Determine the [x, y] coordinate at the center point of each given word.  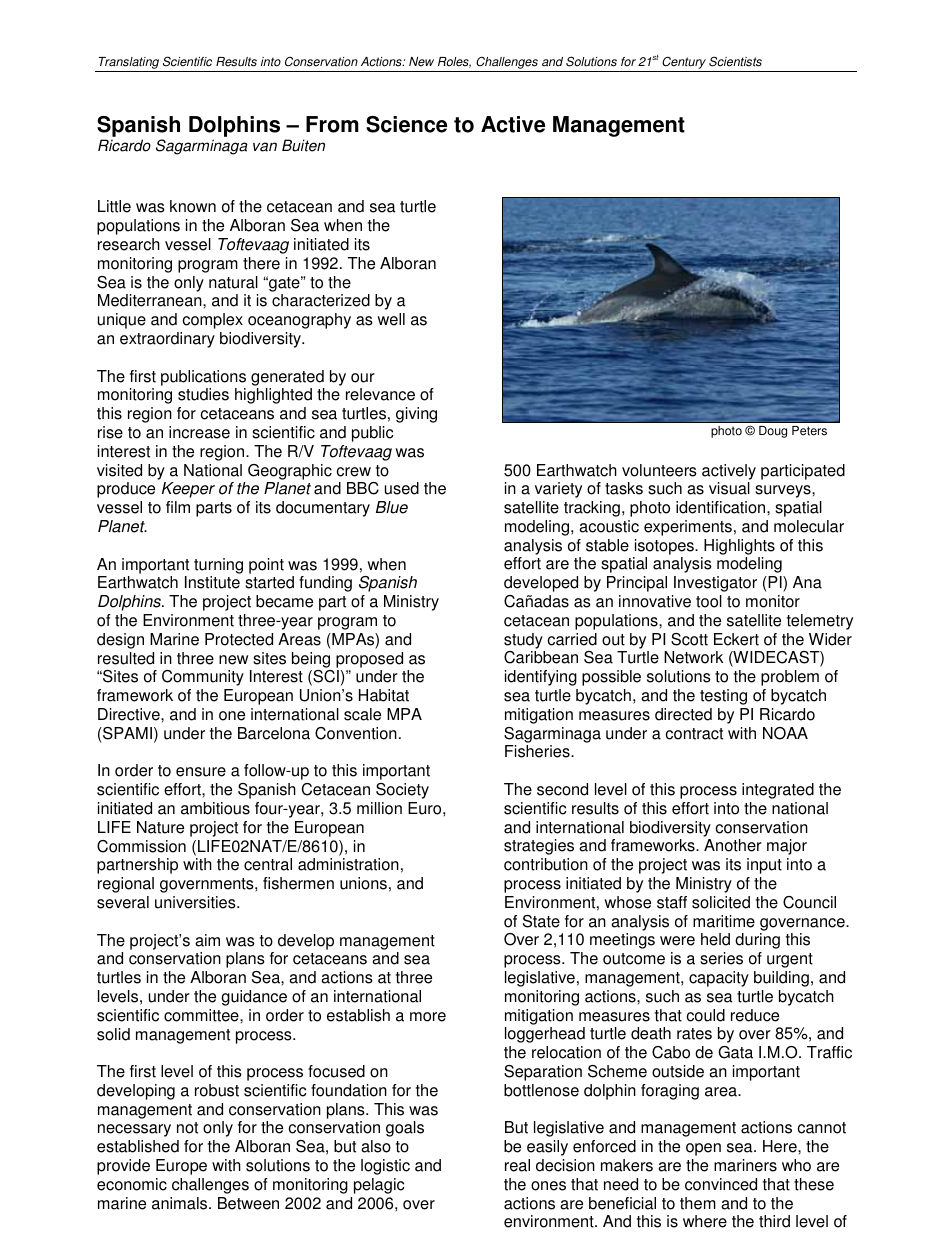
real [517, 1165]
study [523, 641]
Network [693, 657]
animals [181, 1203]
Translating [129, 64]
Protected [239, 639]
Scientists [735, 61]
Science [406, 124]
